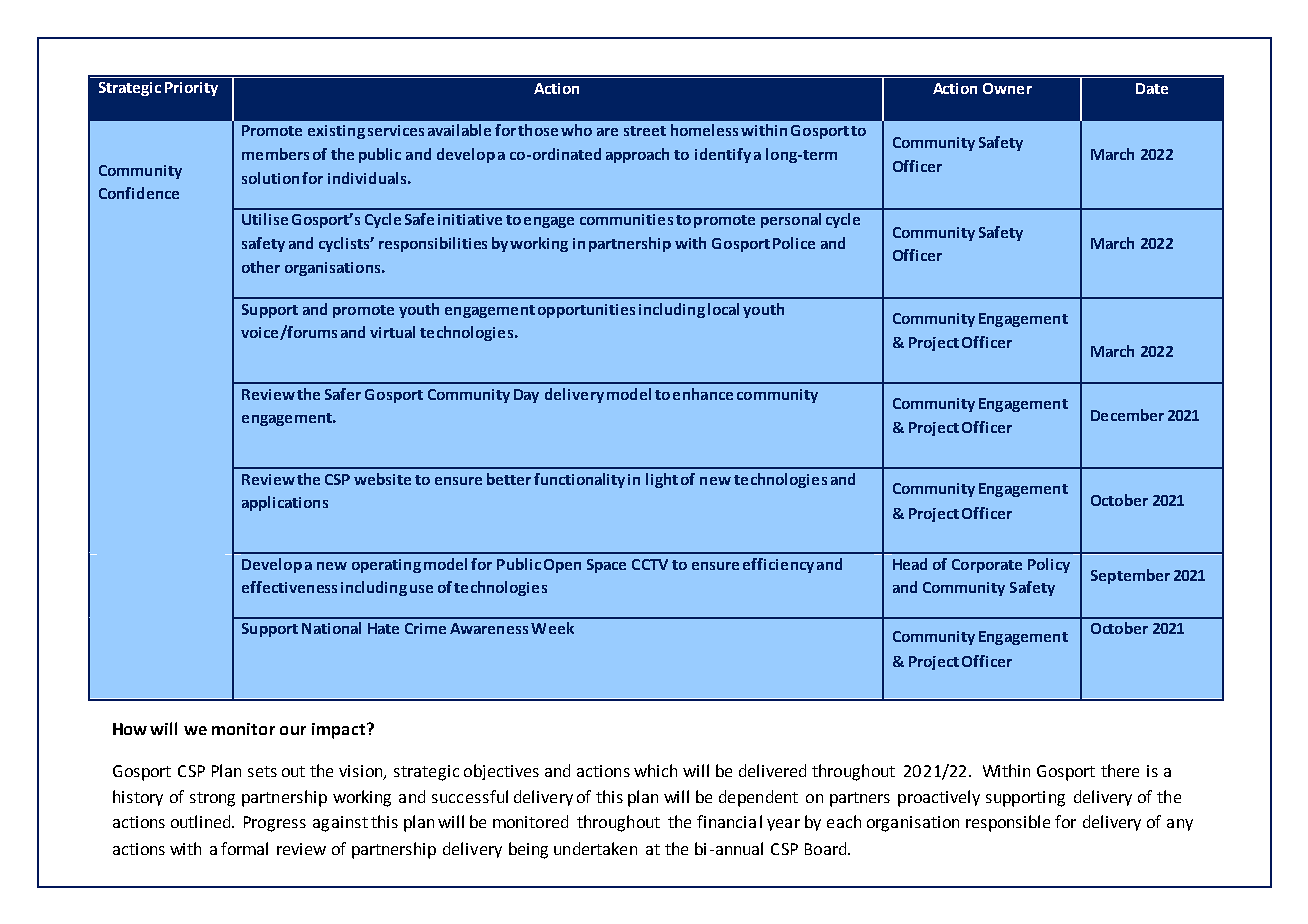 This screenshot has height=924, width=1308. I want to click on CCTV, so click(650, 564).
